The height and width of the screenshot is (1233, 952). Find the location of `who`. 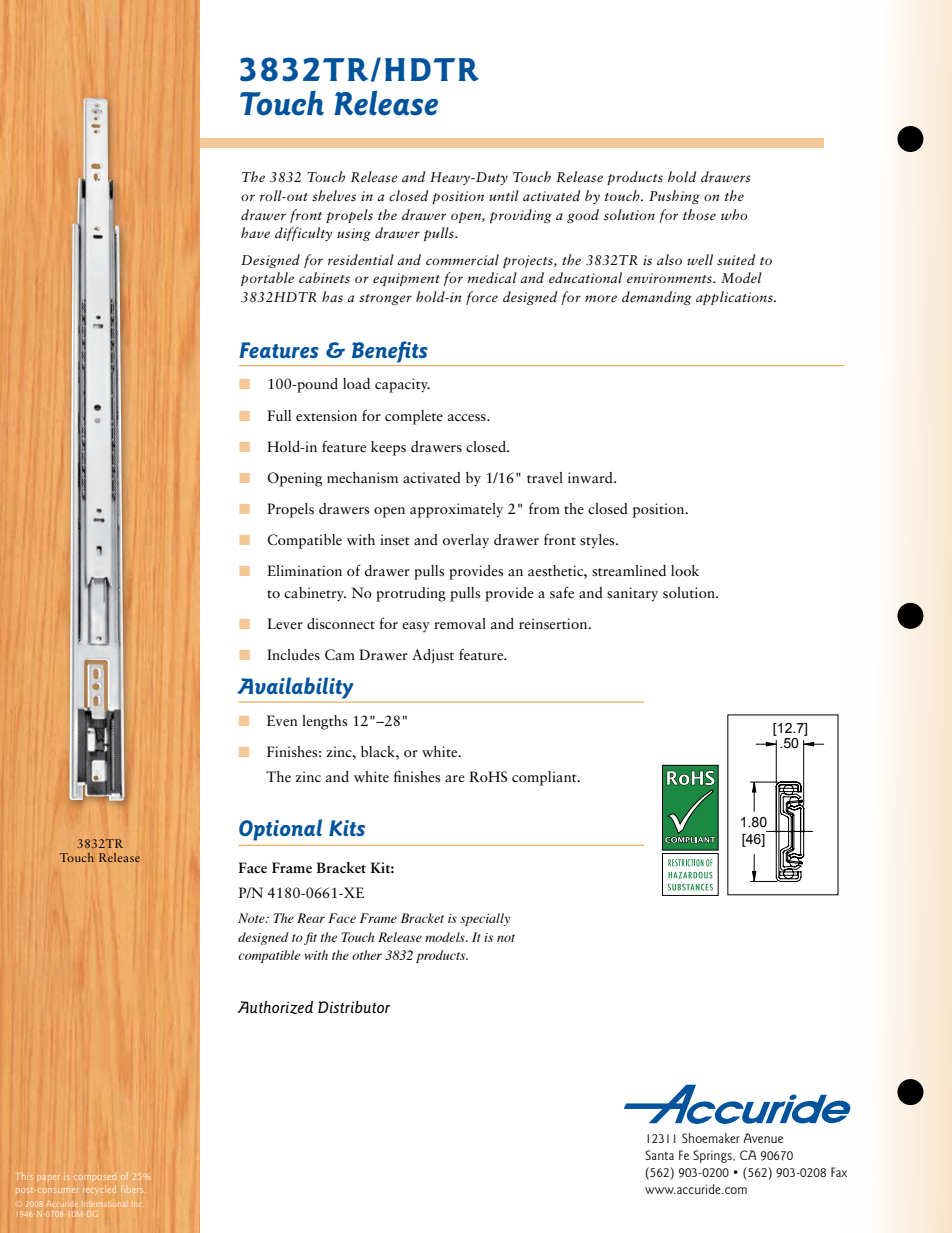

who is located at coordinates (734, 214).
